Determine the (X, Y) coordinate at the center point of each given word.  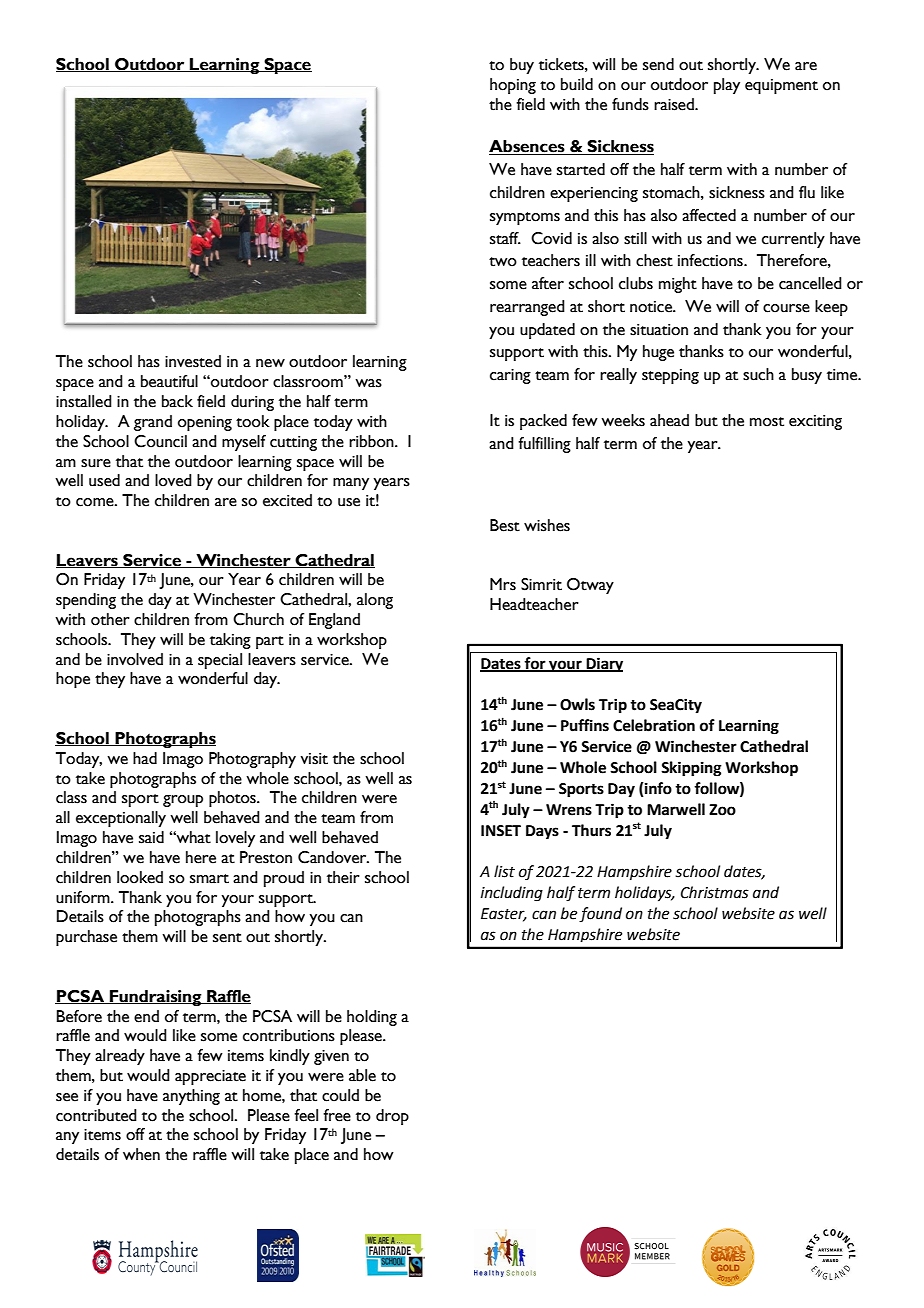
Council (160, 441)
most (767, 422)
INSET (501, 831)
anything (191, 1097)
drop (392, 1117)
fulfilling (544, 445)
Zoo (722, 810)
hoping (513, 86)
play (727, 86)
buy (522, 66)
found (600, 915)
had (145, 758)
